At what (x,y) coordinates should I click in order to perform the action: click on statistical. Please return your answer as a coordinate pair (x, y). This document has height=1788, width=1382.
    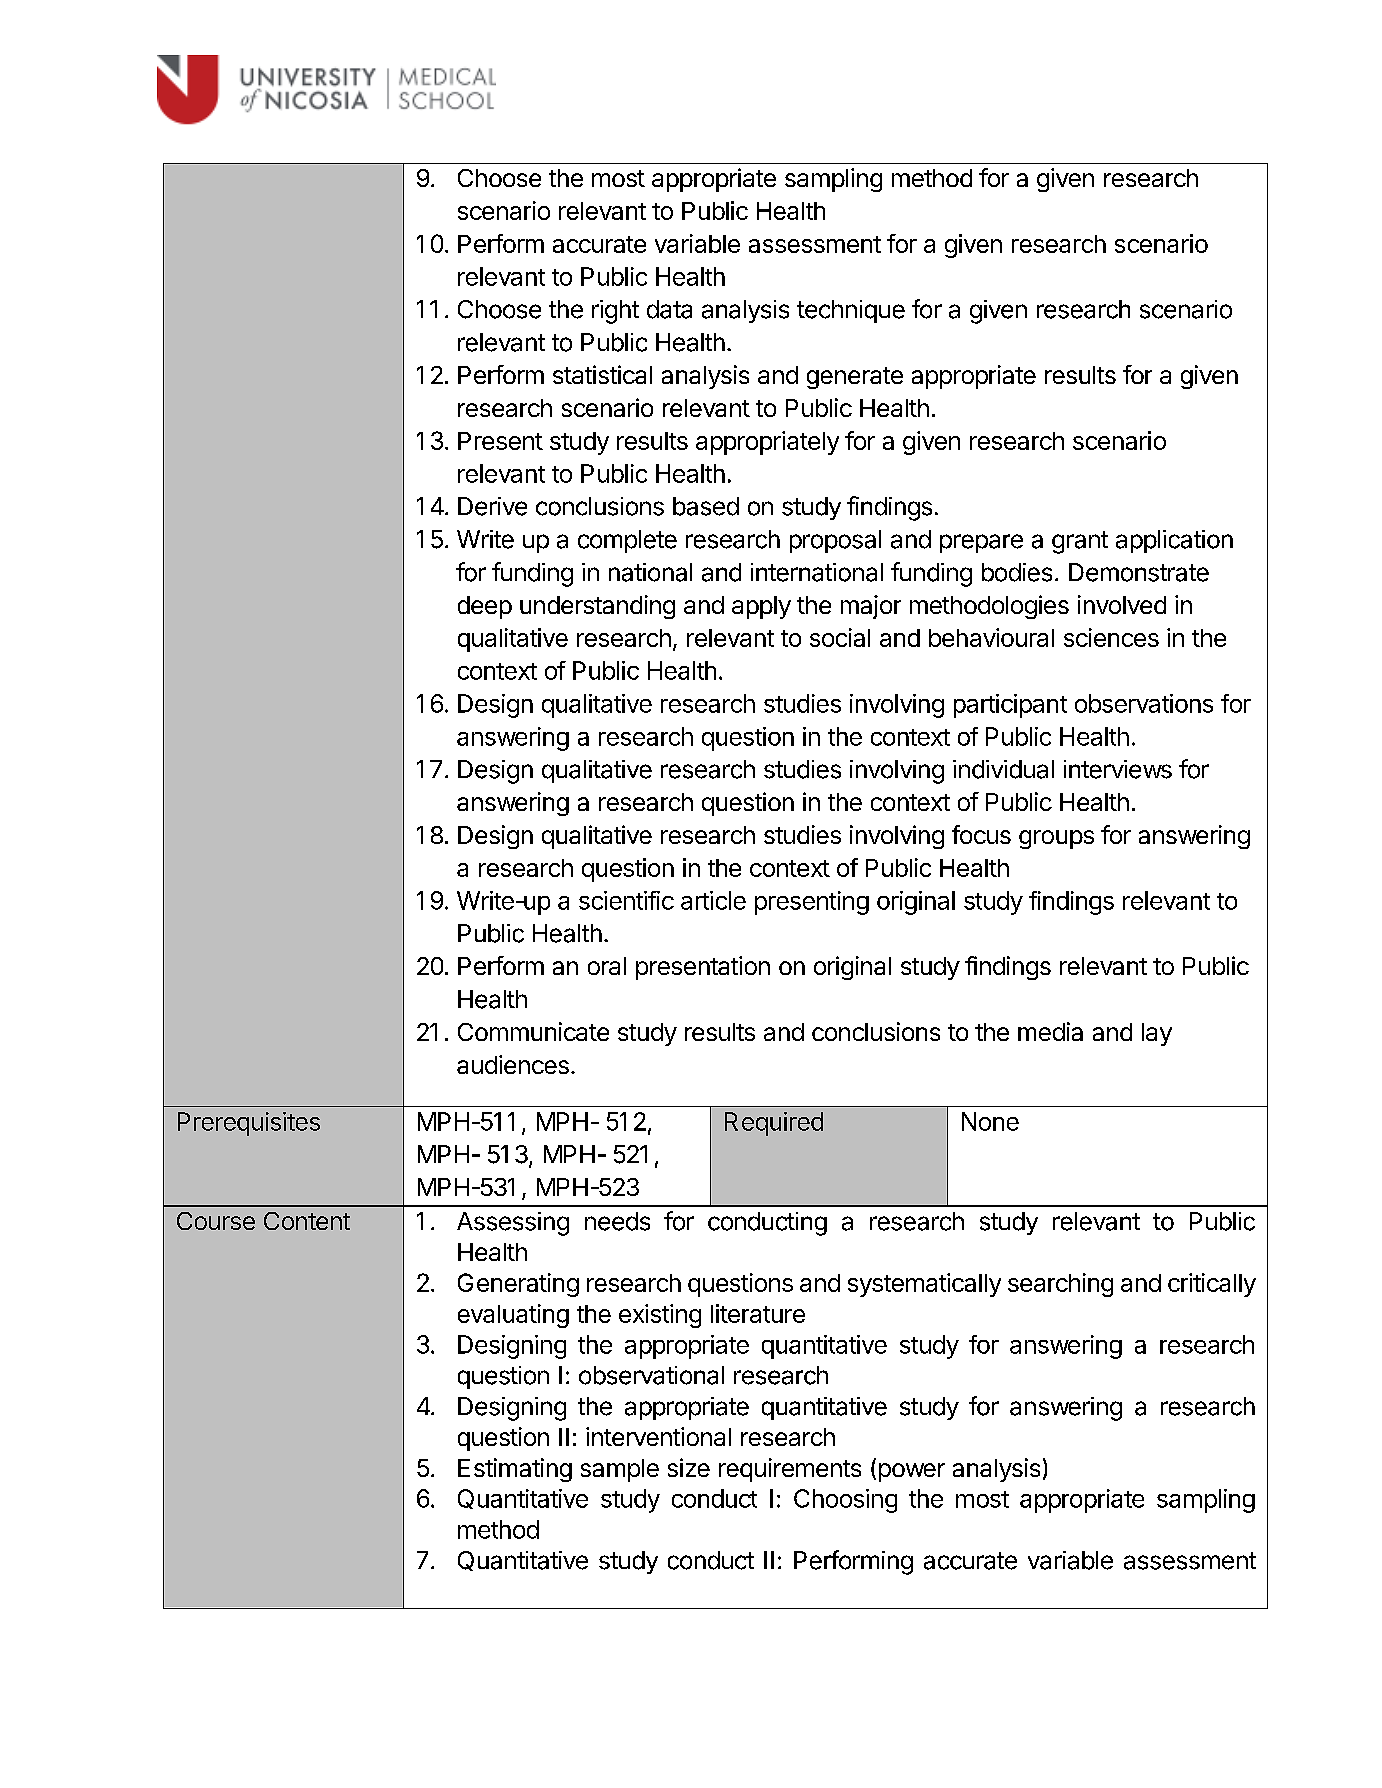
    Looking at the image, I should click on (602, 374).
